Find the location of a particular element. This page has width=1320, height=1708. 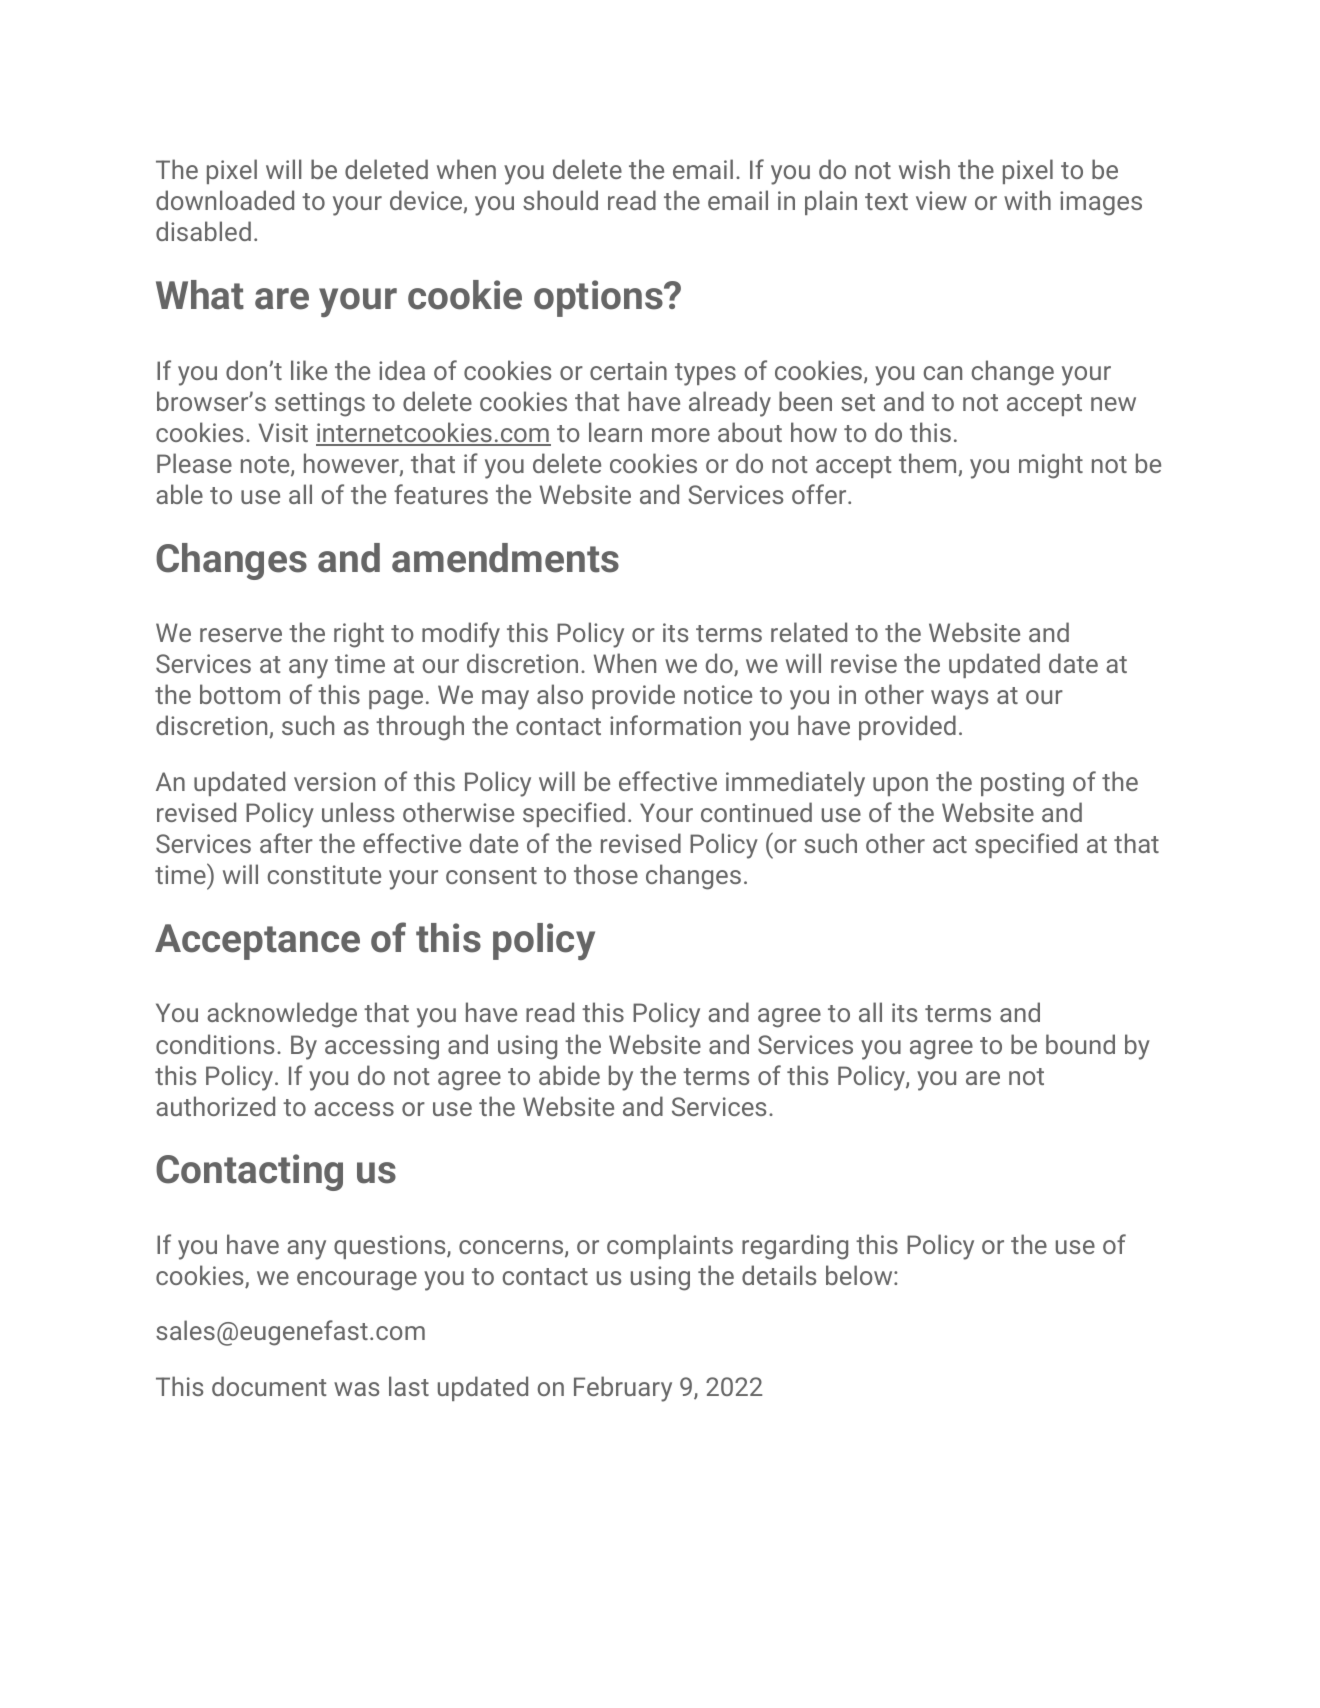

should is located at coordinates (560, 200).
